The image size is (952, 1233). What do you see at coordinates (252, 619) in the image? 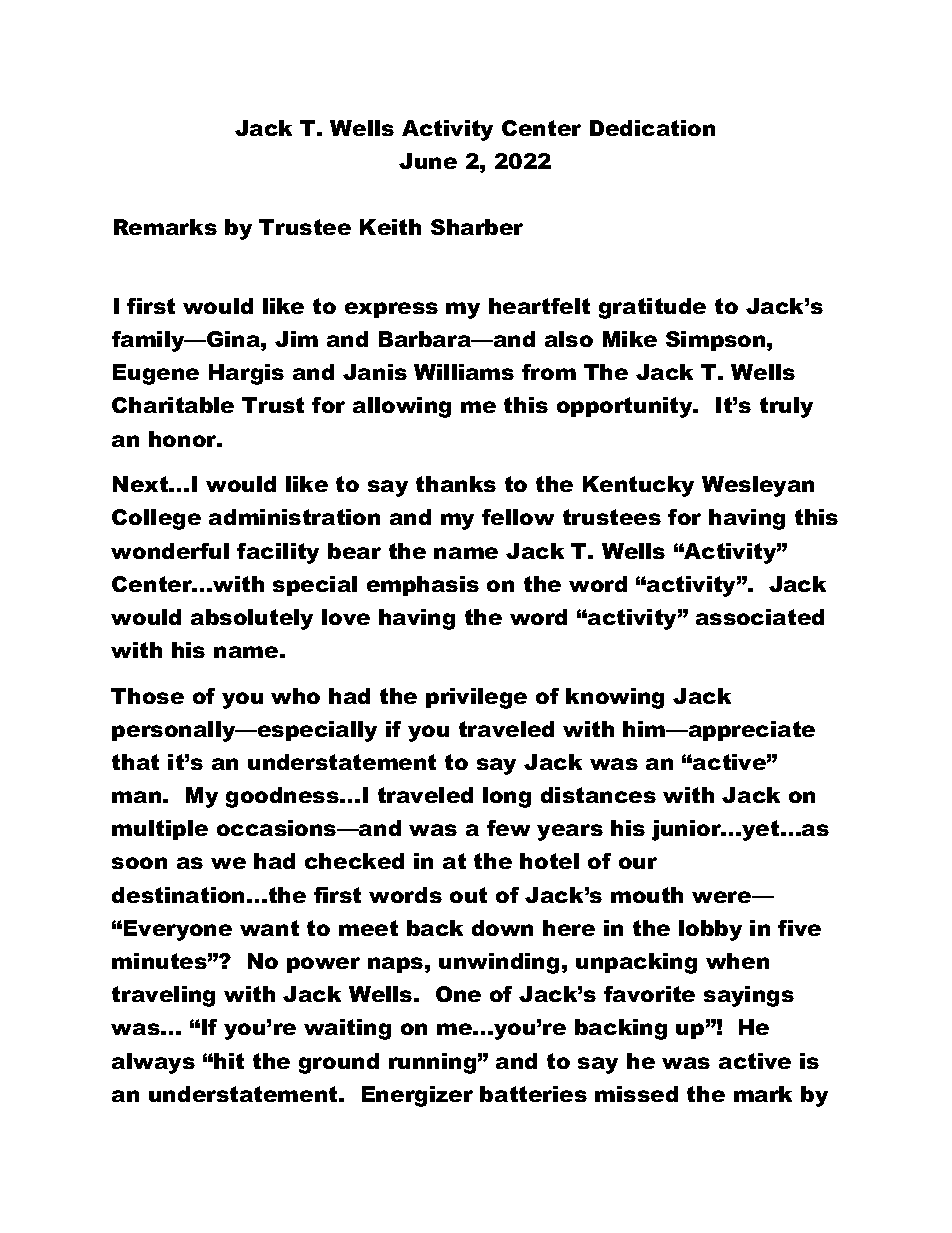
I see `absolutely` at bounding box center [252, 619].
